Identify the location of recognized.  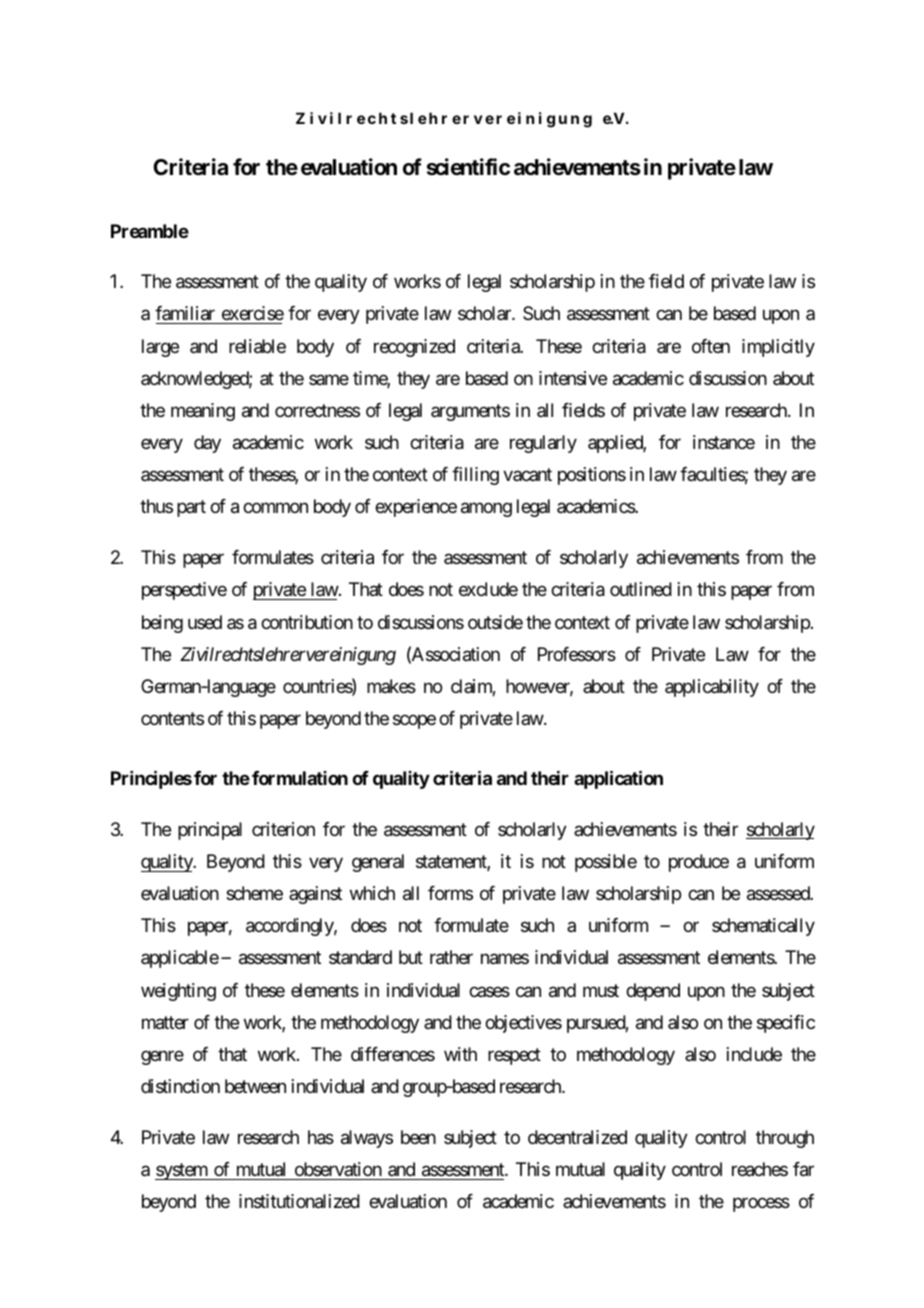
(414, 348).
